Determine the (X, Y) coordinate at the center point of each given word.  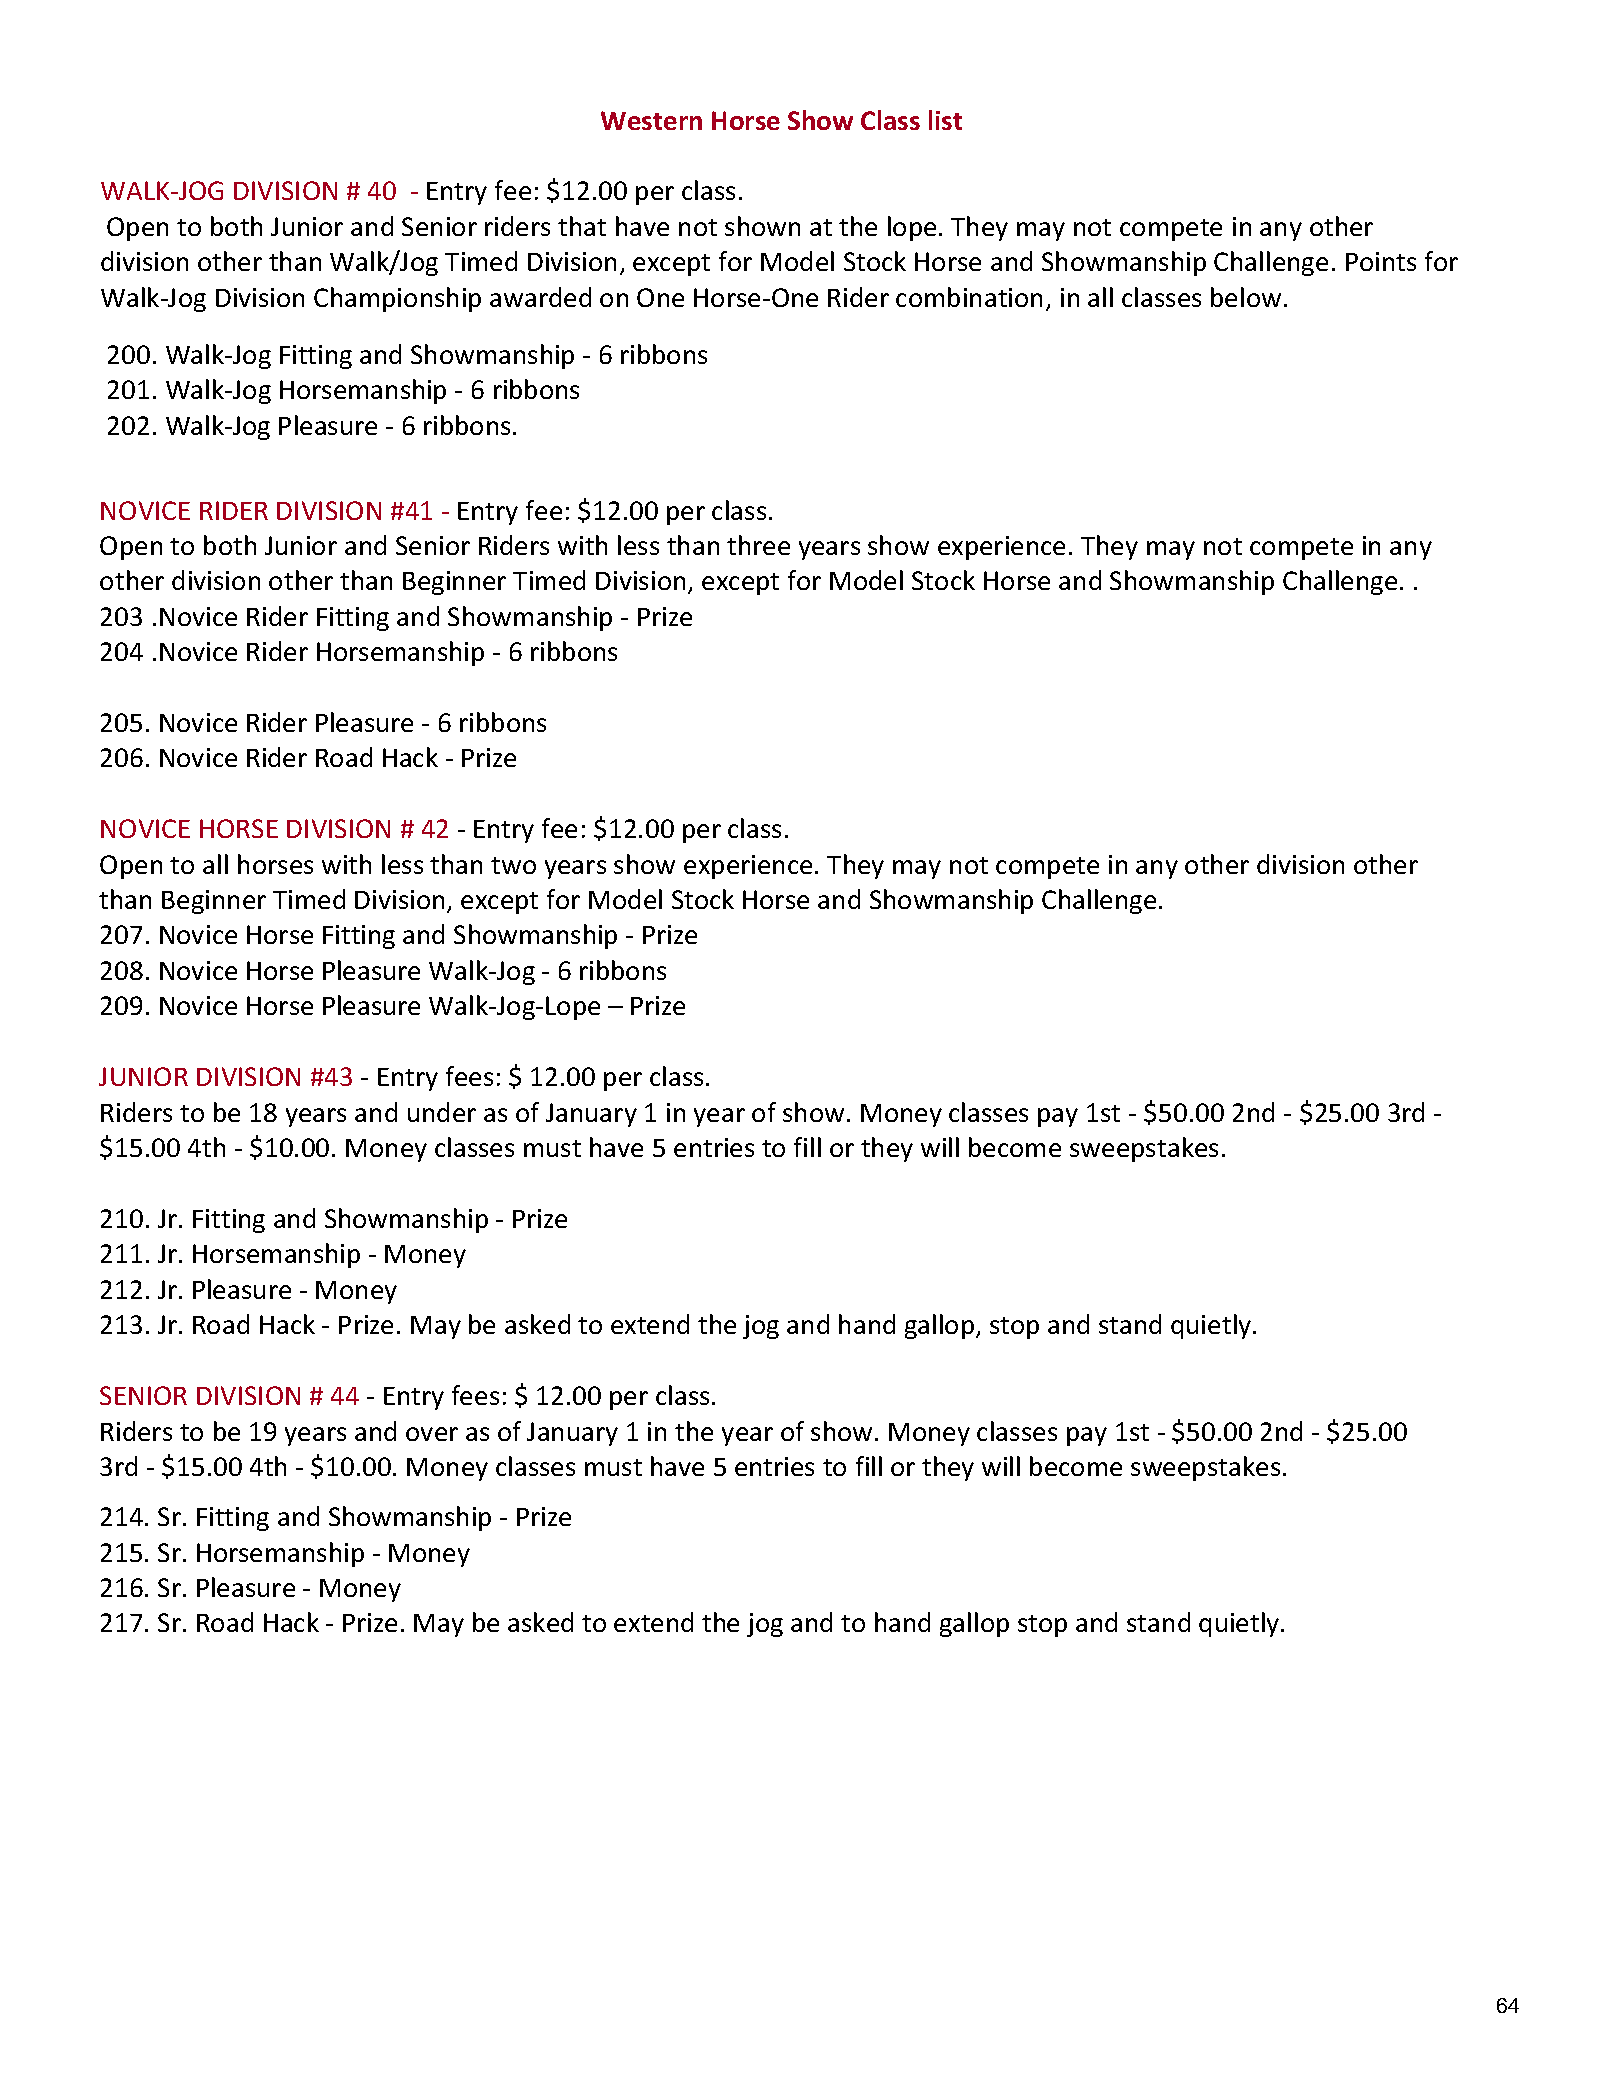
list (945, 120)
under (442, 1112)
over (432, 1434)
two (513, 865)
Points (1381, 261)
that (582, 226)
